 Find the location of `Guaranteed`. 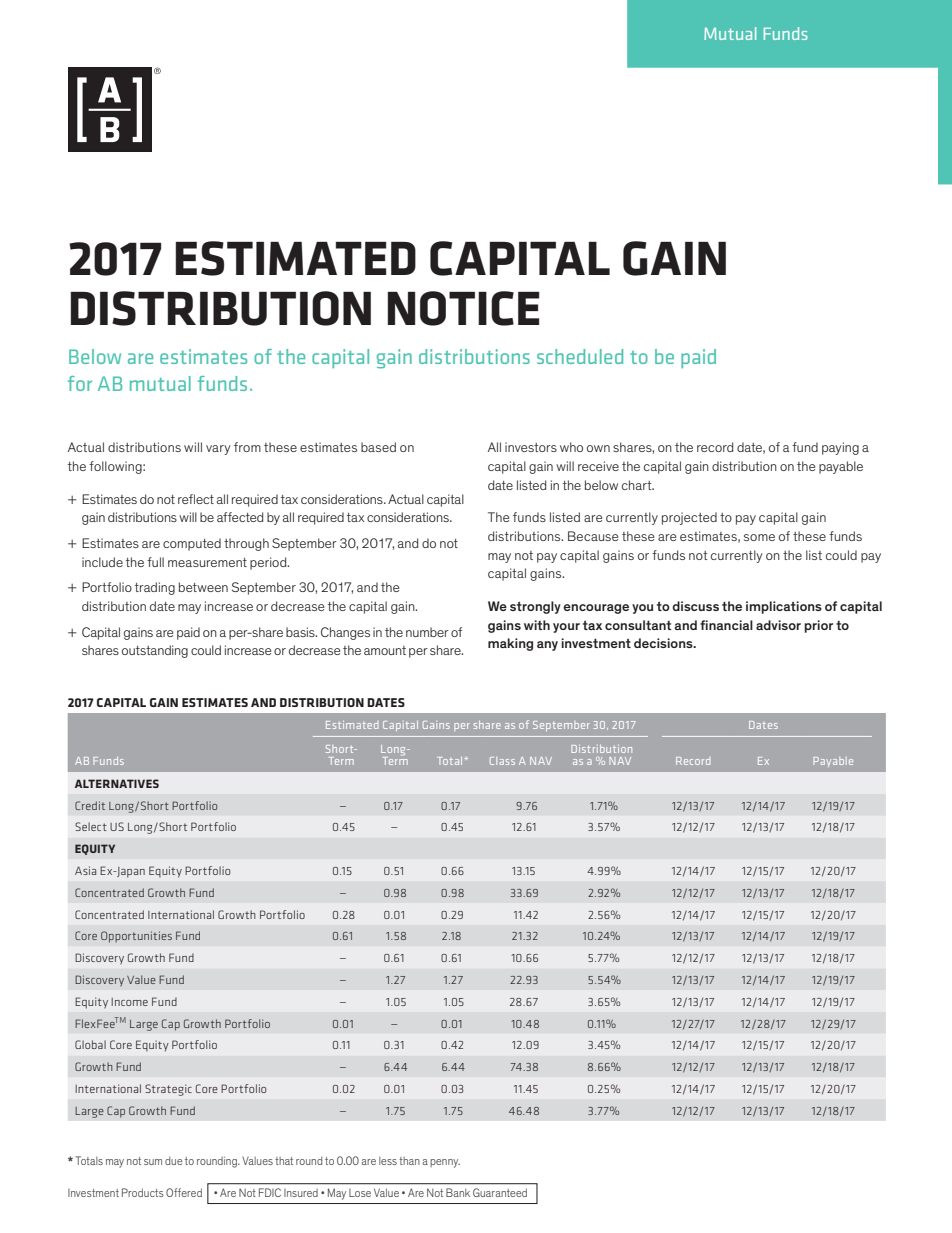

Guaranteed is located at coordinates (500, 1192).
